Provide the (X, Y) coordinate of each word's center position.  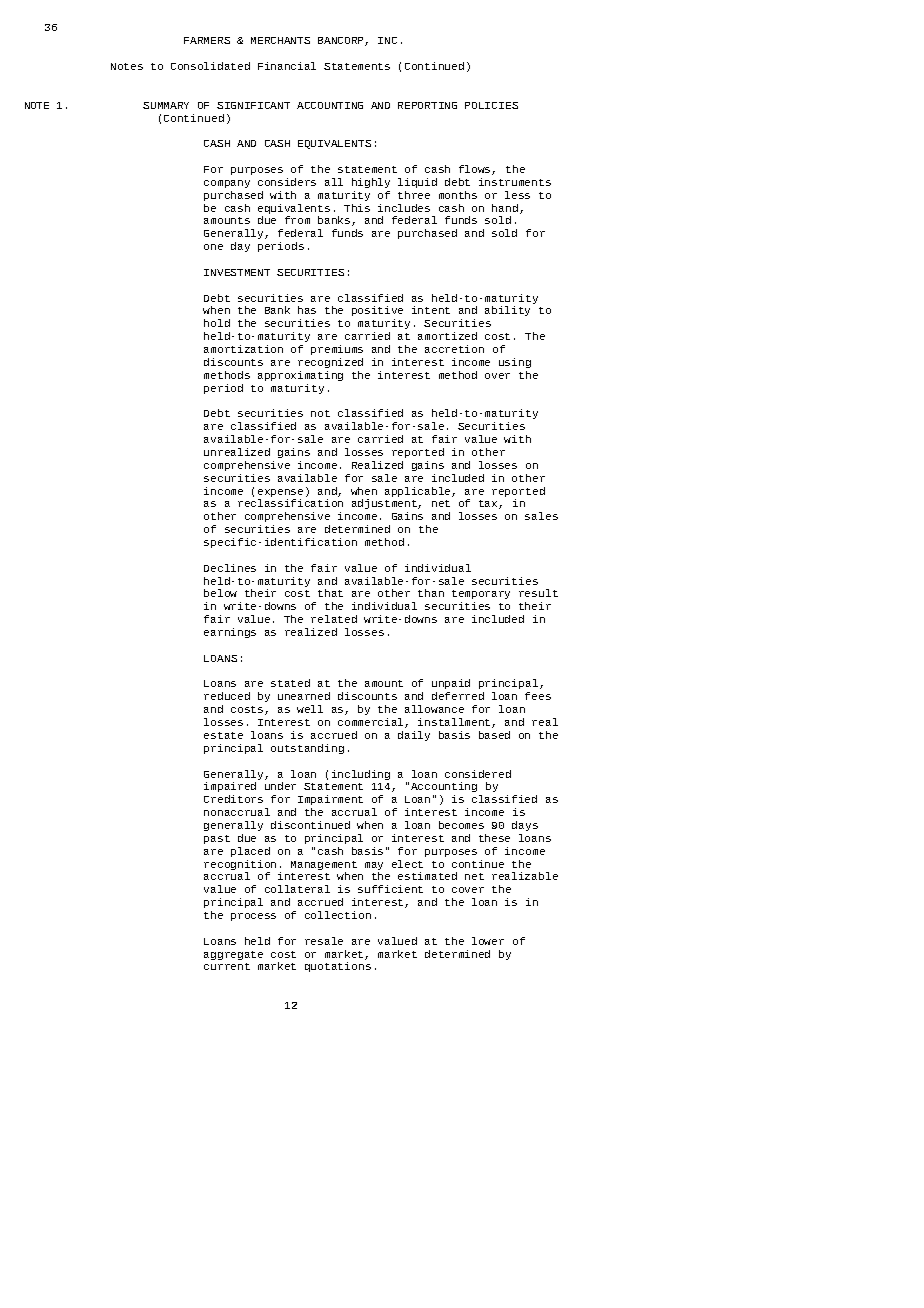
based (494, 735)
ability (507, 311)
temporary (481, 594)
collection (338, 915)
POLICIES (491, 105)
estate (223, 735)
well (310, 709)
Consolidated (210, 66)
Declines (230, 568)
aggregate (233, 955)
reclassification (290, 503)
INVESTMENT (237, 272)
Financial (287, 66)
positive (377, 311)
